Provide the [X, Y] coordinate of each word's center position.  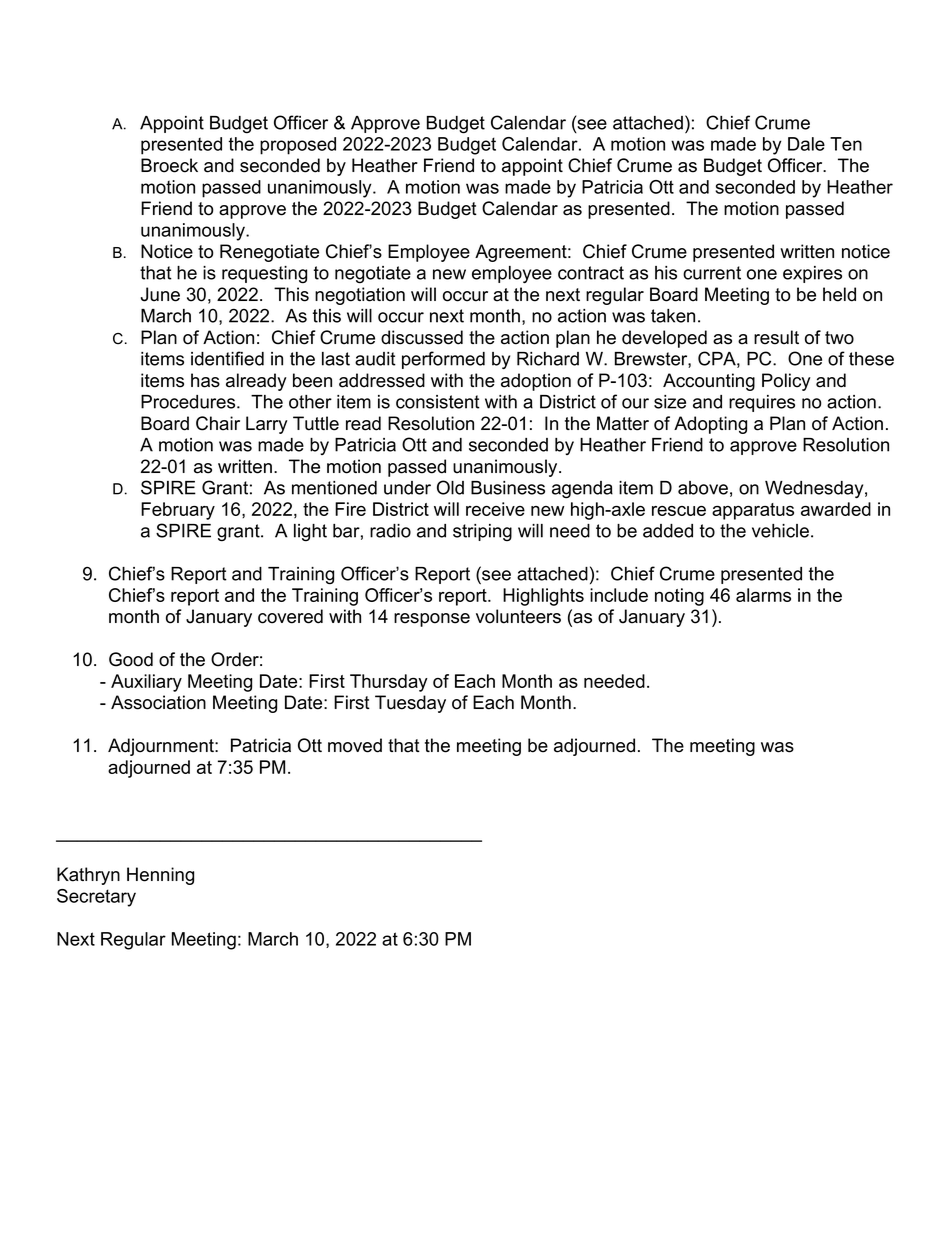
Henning [160, 876]
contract [591, 273]
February [178, 511]
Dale [806, 144]
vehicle [780, 531]
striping [482, 532]
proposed [298, 146]
